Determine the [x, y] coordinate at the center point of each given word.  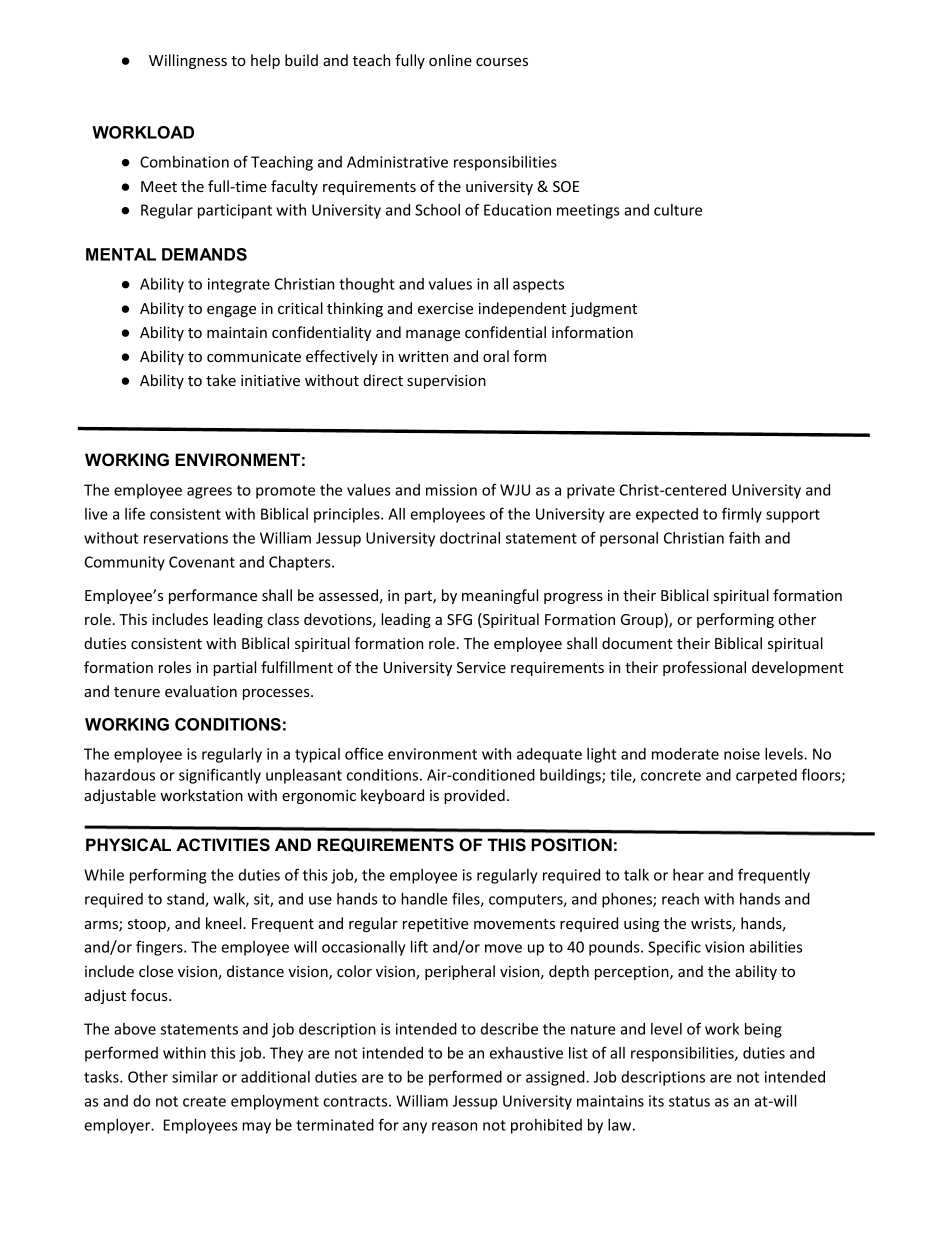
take [221, 380]
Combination [184, 162]
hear [688, 875]
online [450, 60]
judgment [603, 309]
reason [454, 1126]
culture [678, 210]
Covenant [202, 562]
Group [643, 620]
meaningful [500, 596]
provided [474, 796]
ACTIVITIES [223, 845]
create [204, 1101]
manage [433, 335]
